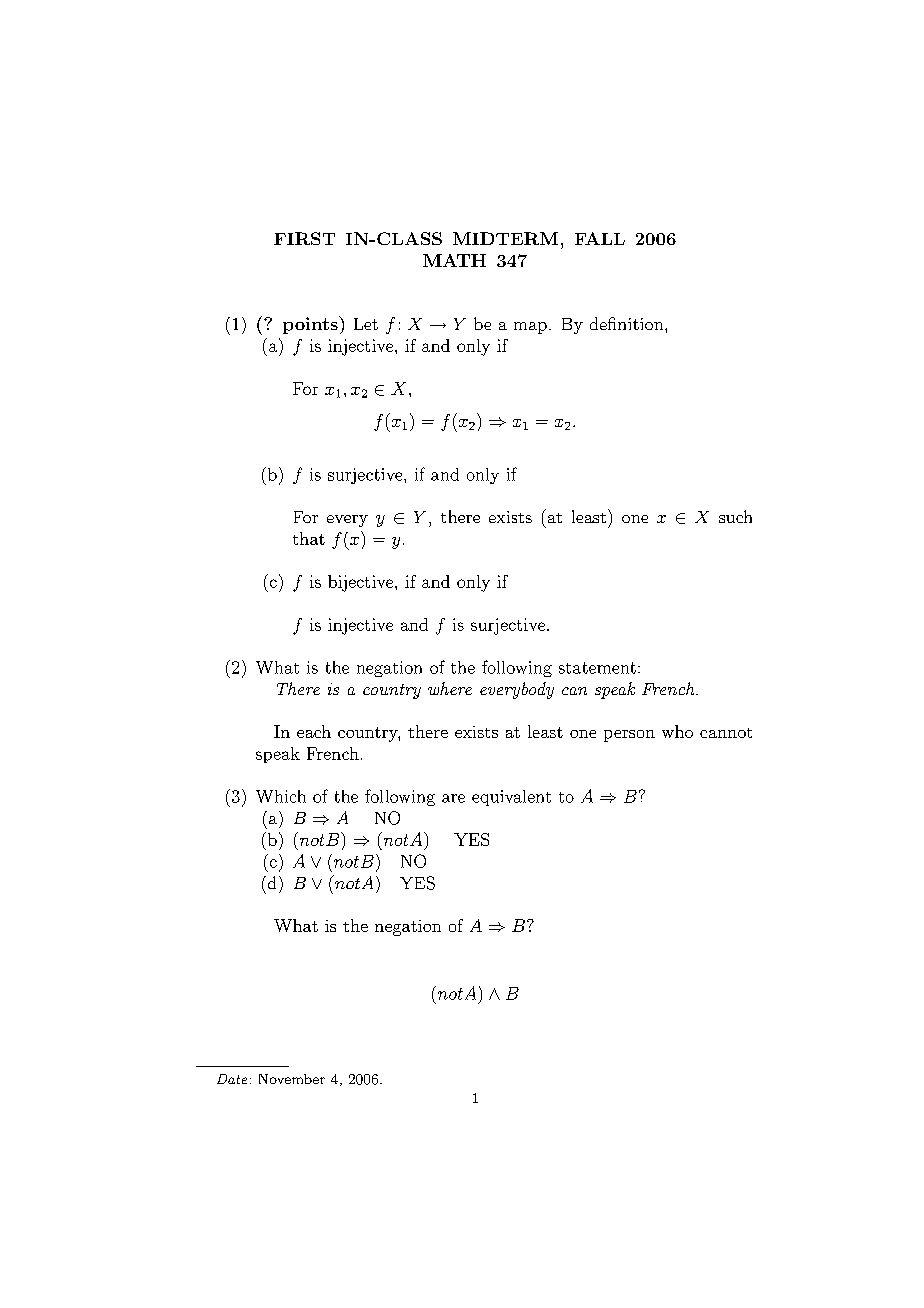 The width and height of the screenshot is (924, 1308). I want to click on that, so click(309, 538).
